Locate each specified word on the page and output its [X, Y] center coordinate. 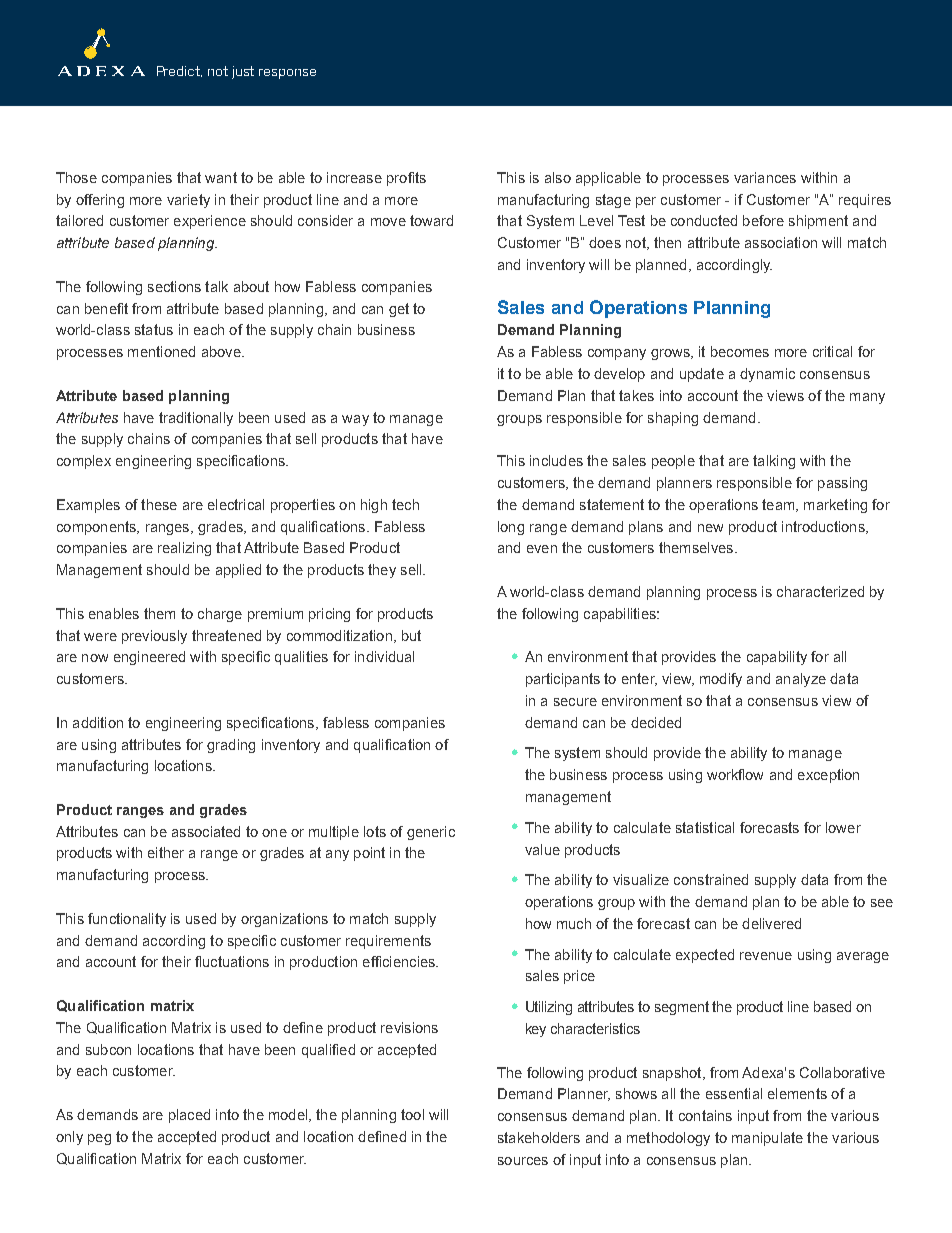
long [511, 528]
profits [406, 179]
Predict [179, 71]
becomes [740, 351]
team [779, 505]
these [159, 504]
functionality [127, 920]
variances [765, 177]
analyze [801, 680]
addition [98, 722]
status [154, 329]
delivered [771, 923]
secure [575, 702]
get [399, 310]
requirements [388, 942]
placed [189, 1116]
